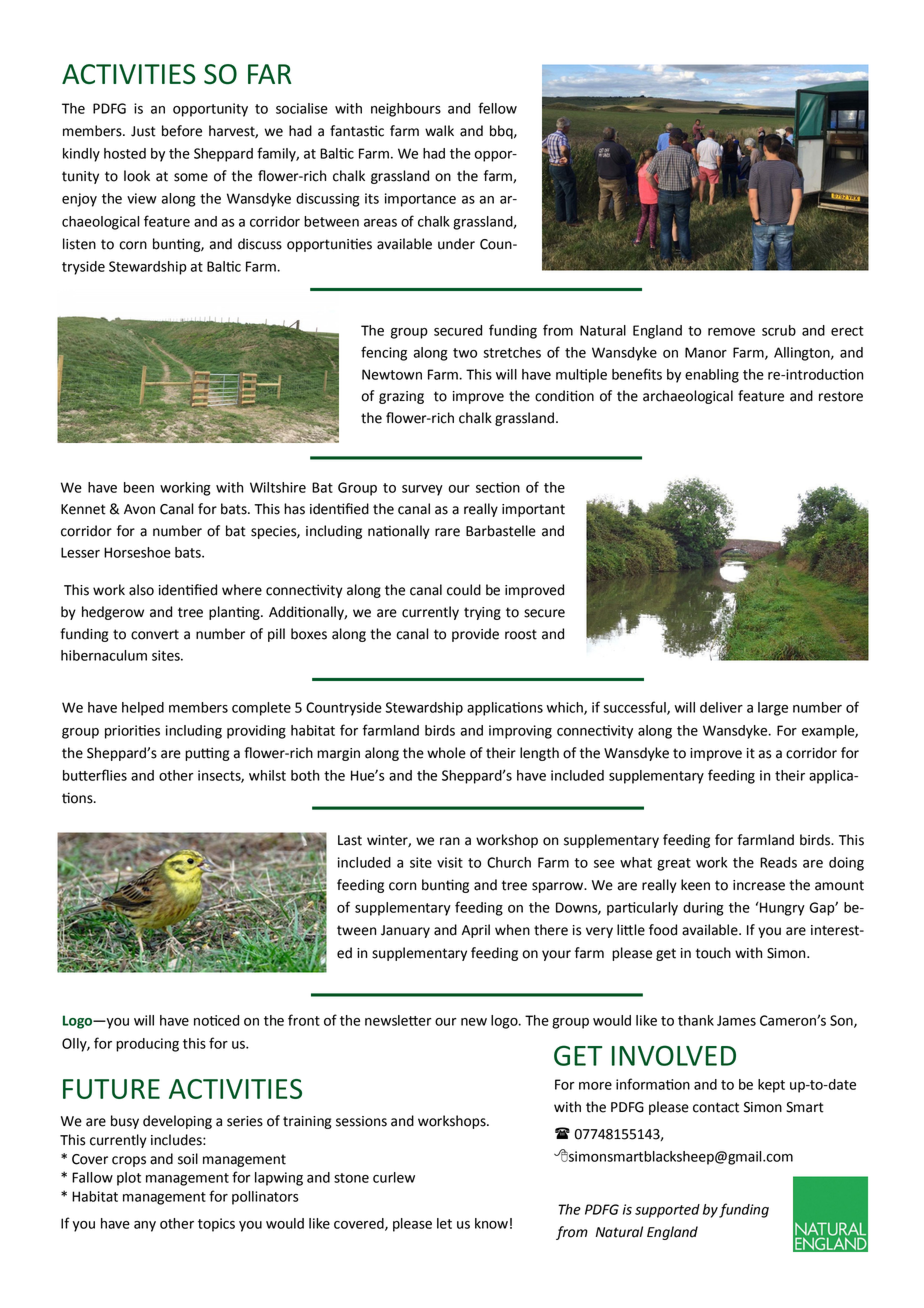  Describe the element at coordinates (778, 862) in the screenshot. I see `Reads` at that location.
